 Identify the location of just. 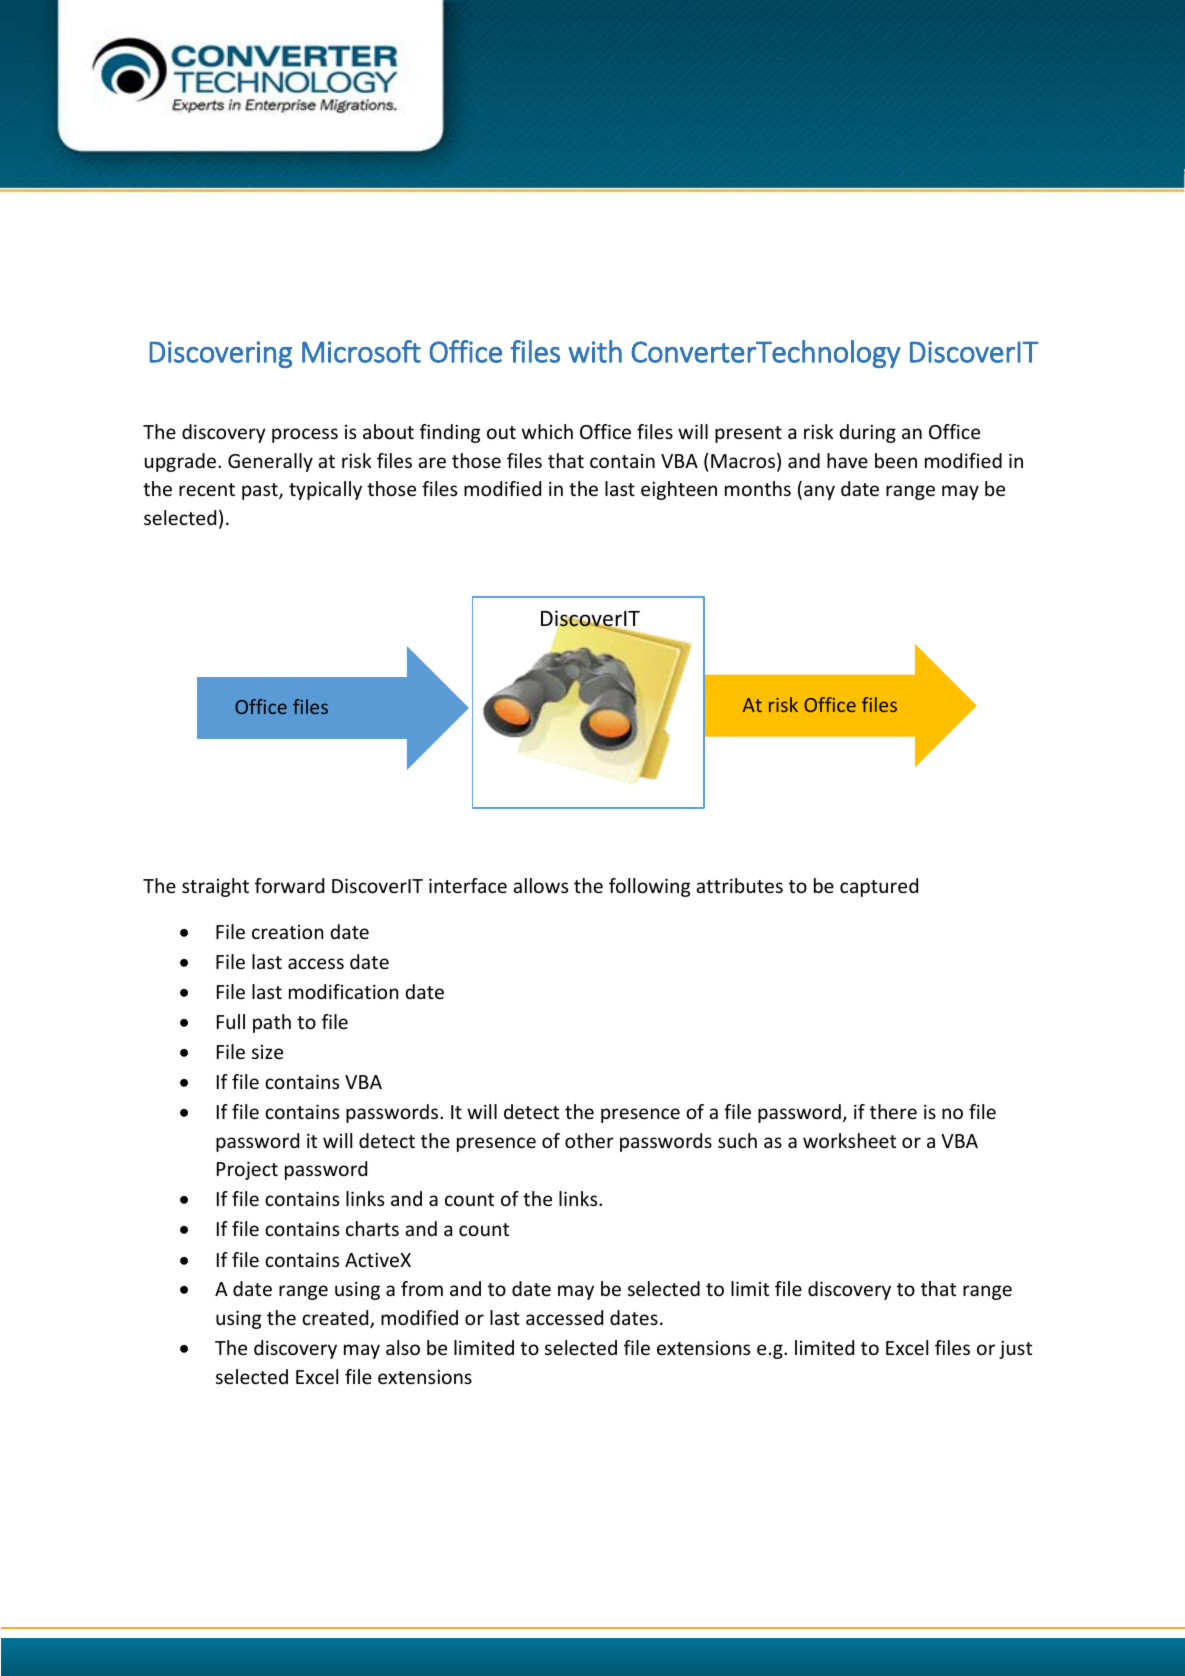
(1015, 1349).
